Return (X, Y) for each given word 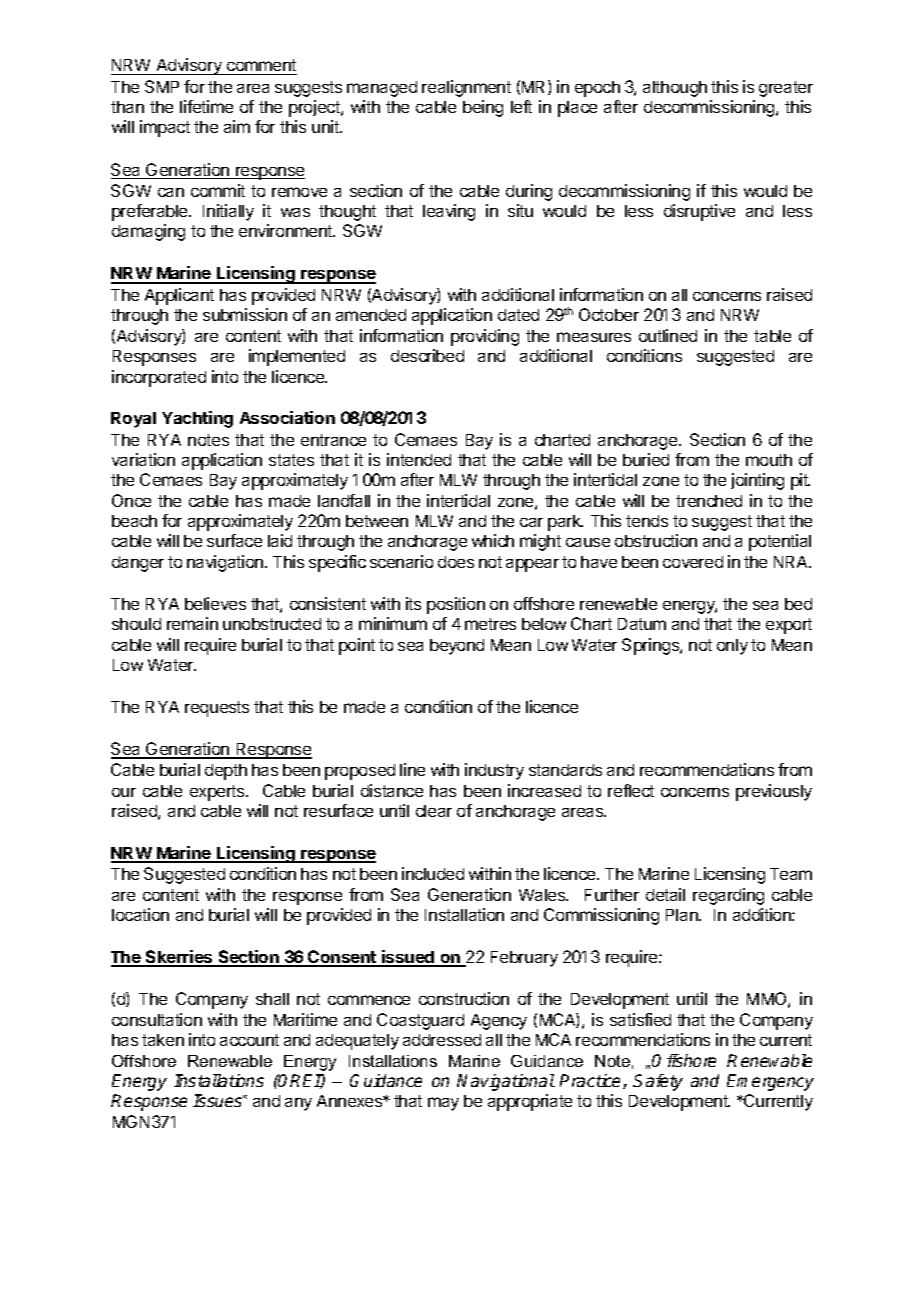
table (772, 336)
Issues (218, 1100)
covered (693, 562)
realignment (466, 88)
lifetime (206, 106)
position (456, 605)
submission (245, 314)
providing (485, 337)
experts (218, 793)
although (675, 89)
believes (215, 603)
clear (434, 811)
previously (774, 792)
